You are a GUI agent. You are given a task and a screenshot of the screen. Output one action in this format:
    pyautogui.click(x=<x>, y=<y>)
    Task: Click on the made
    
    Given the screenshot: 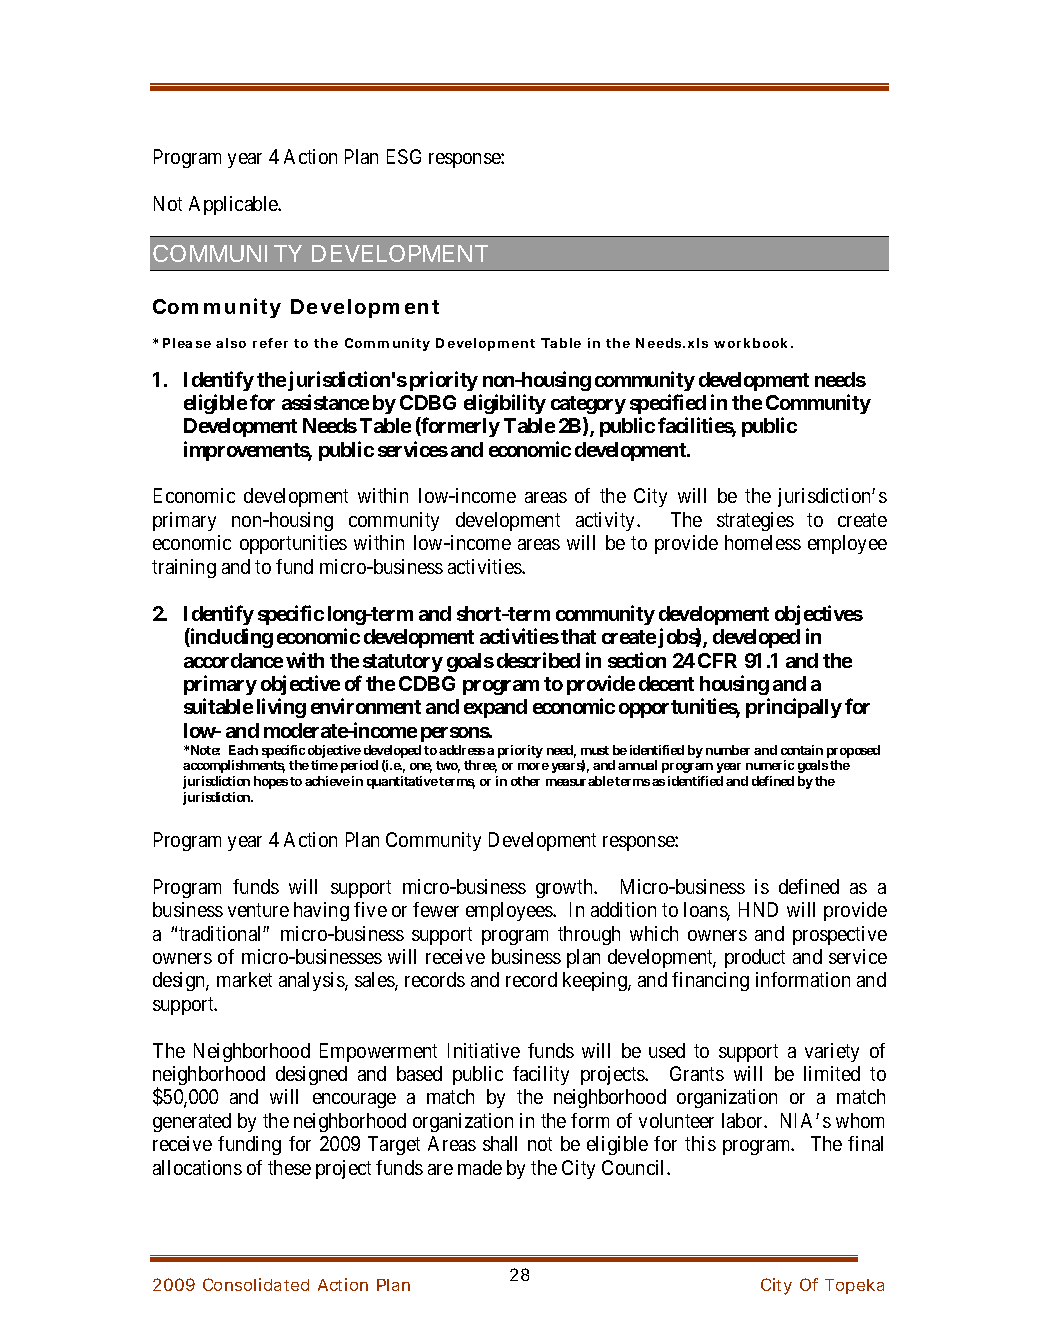 What is the action you would take?
    pyautogui.click(x=480, y=1167)
